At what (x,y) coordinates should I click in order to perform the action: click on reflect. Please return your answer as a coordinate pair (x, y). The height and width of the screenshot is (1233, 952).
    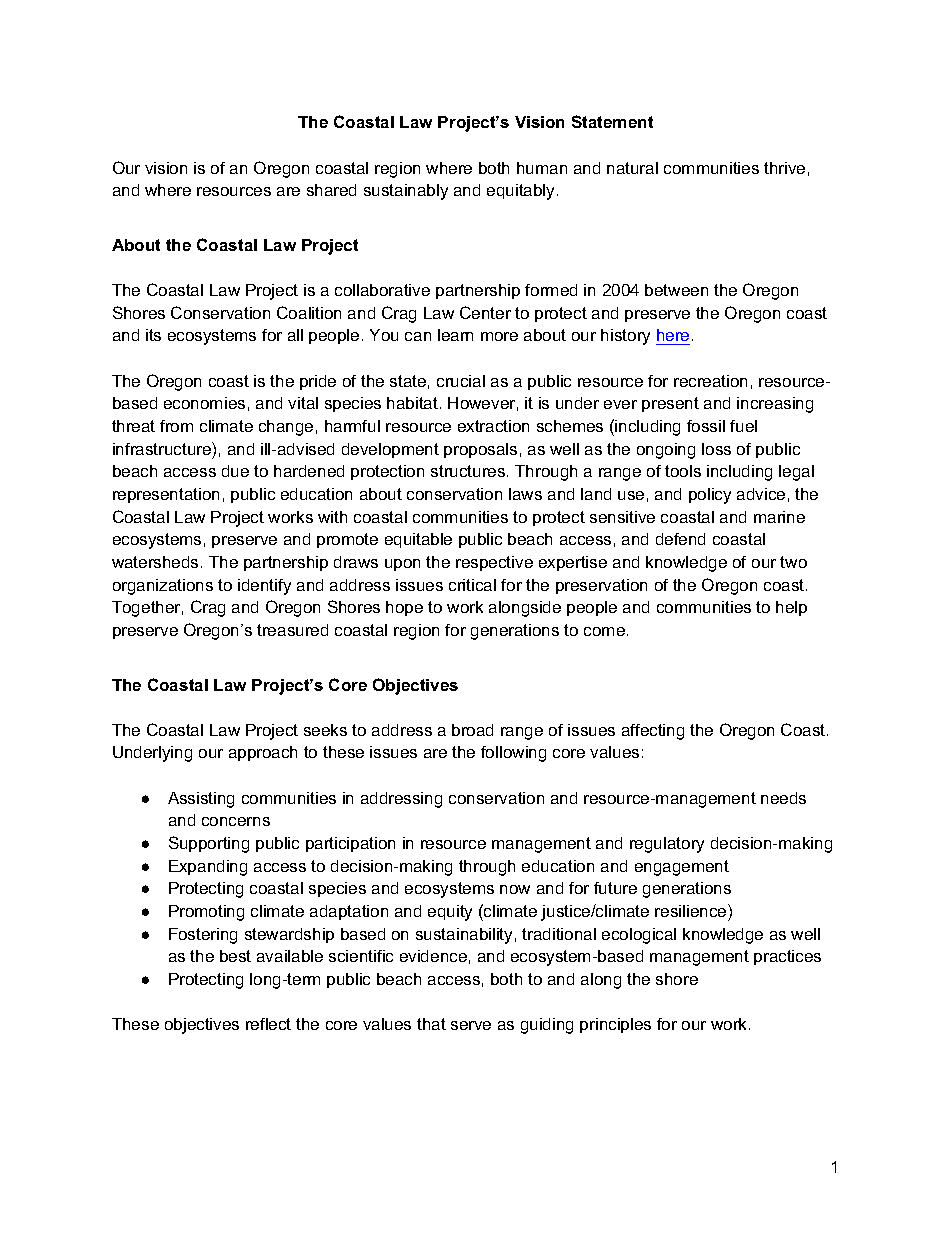
    Looking at the image, I should click on (268, 1024).
